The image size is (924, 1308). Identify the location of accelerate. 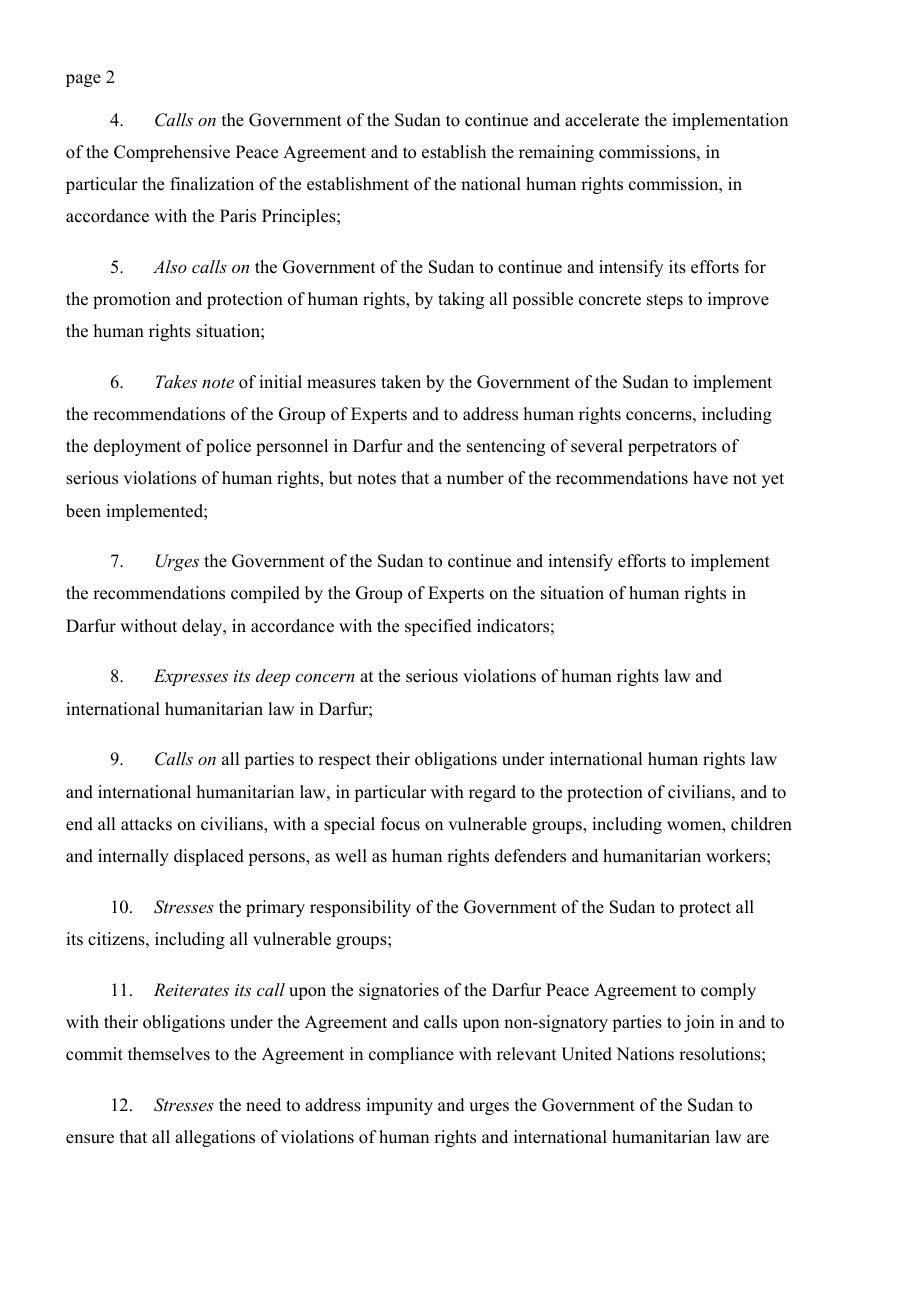
(602, 120).
